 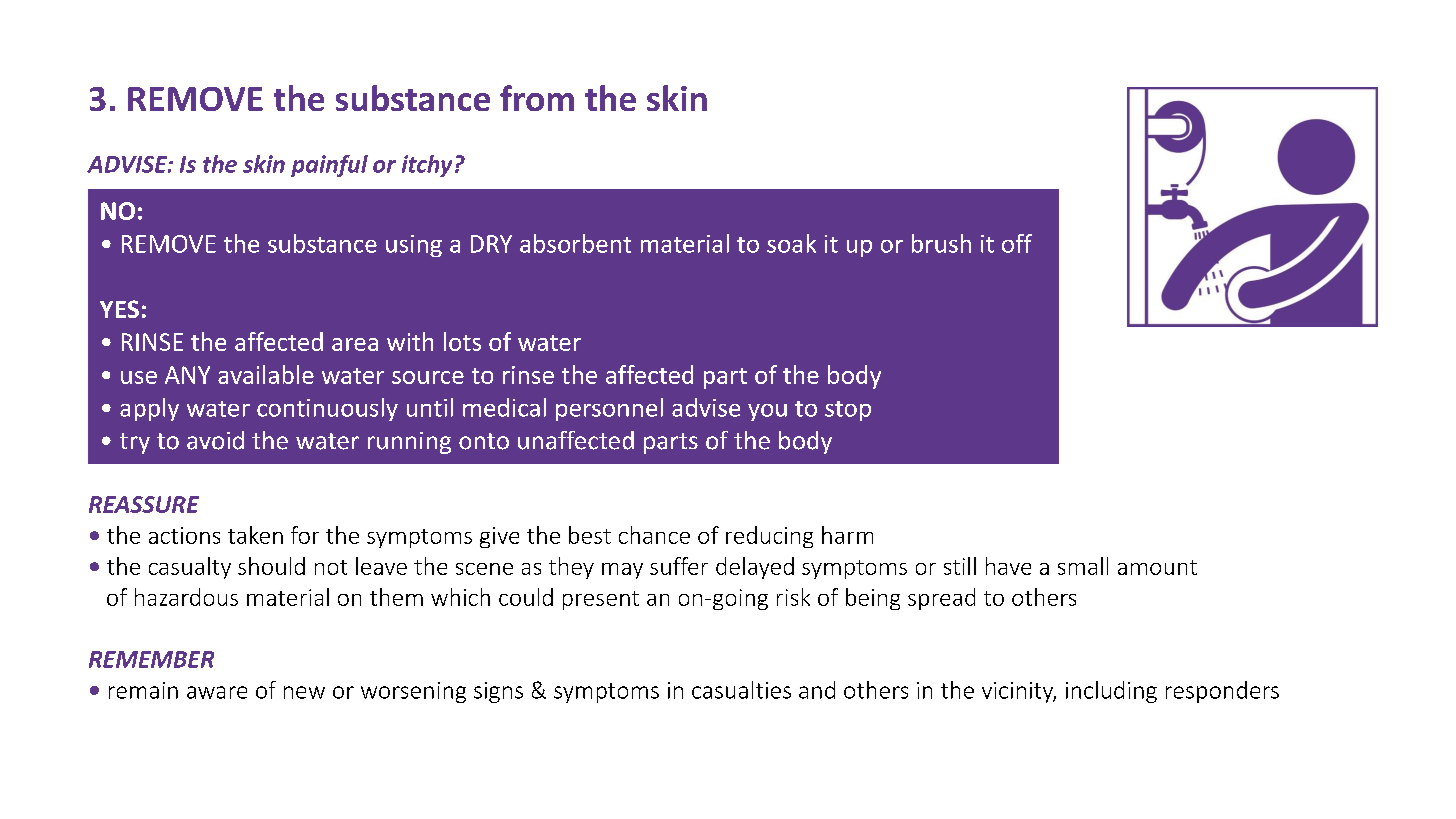 What do you see at coordinates (266, 374) in the page?
I see `available` at bounding box center [266, 374].
